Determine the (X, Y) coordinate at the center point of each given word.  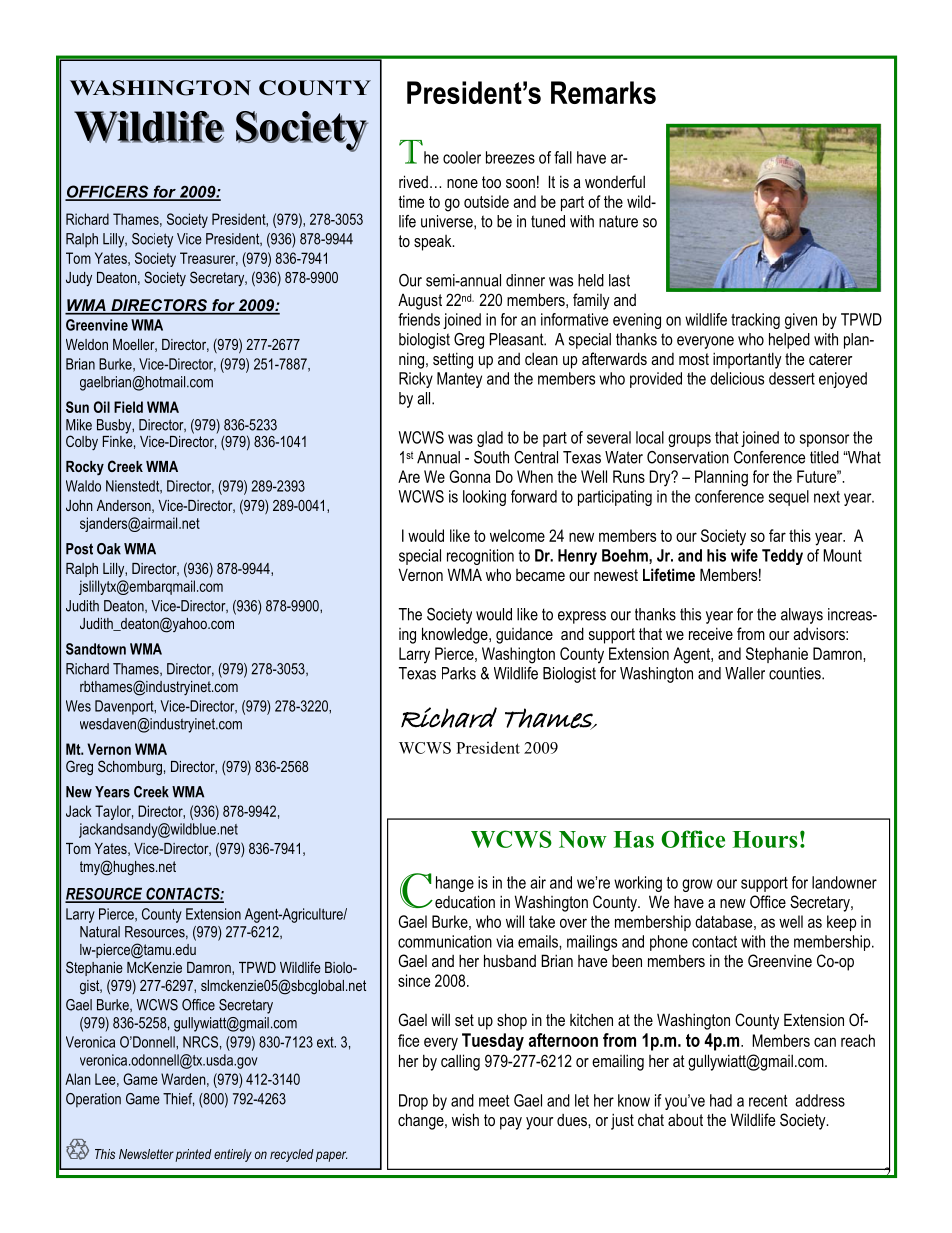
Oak (109, 549)
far (777, 535)
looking (484, 498)
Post (79, 549)
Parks (459, 673)
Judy (79, 279)
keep (841, 923)
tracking (755, 321)
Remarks (603, 92)
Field (128, 407)
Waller (745, 673)
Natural (100, 932)
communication (445, 941)
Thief (178, 1099)
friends (419, 319)
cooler (462, 157)
